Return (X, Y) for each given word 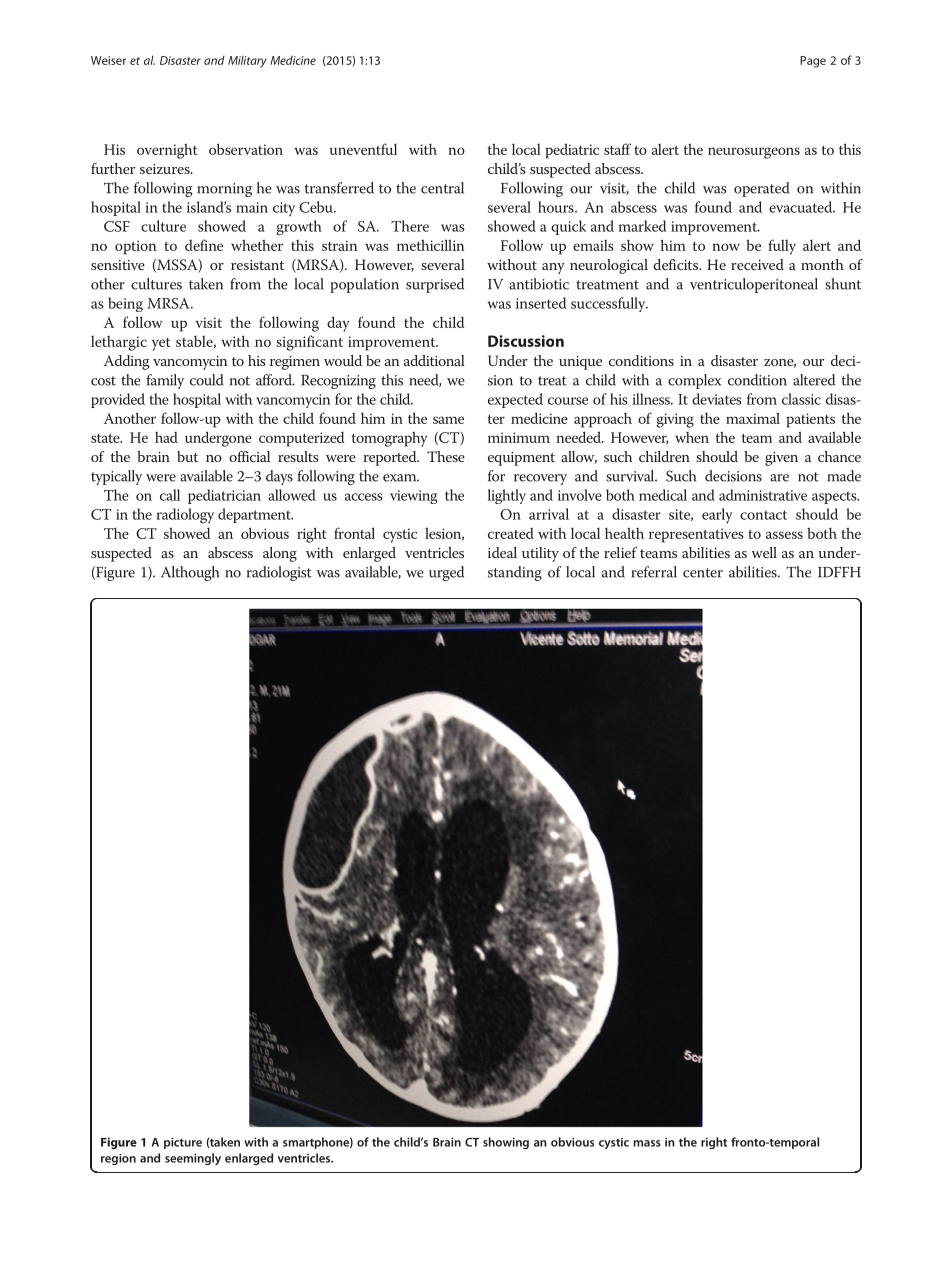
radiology (185, 516)
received (757, 264)
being (125, 304)
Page (813, 62)
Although (190, 573)
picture (183, 1143)
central (442, 188)
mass (647, 1143)
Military (247, 62)
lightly (507, 496)
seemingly (193, 1159)
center (703, 573)
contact (763, 515)
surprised (435, 285)
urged (446, 573)
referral (654, 572)
